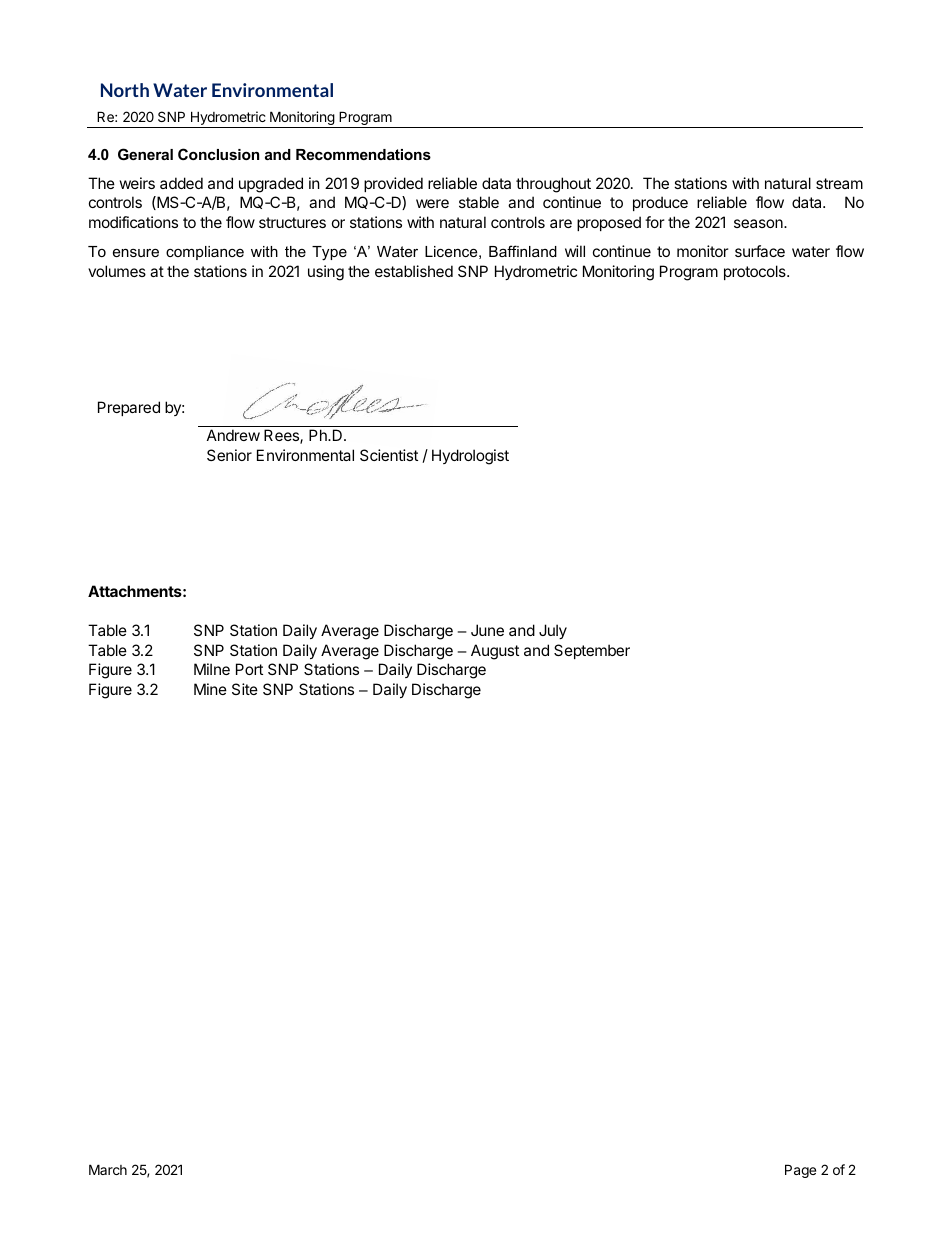  Describe the element at coordinates (212, 669) in the screenshot. I see `Milne` at that location.
